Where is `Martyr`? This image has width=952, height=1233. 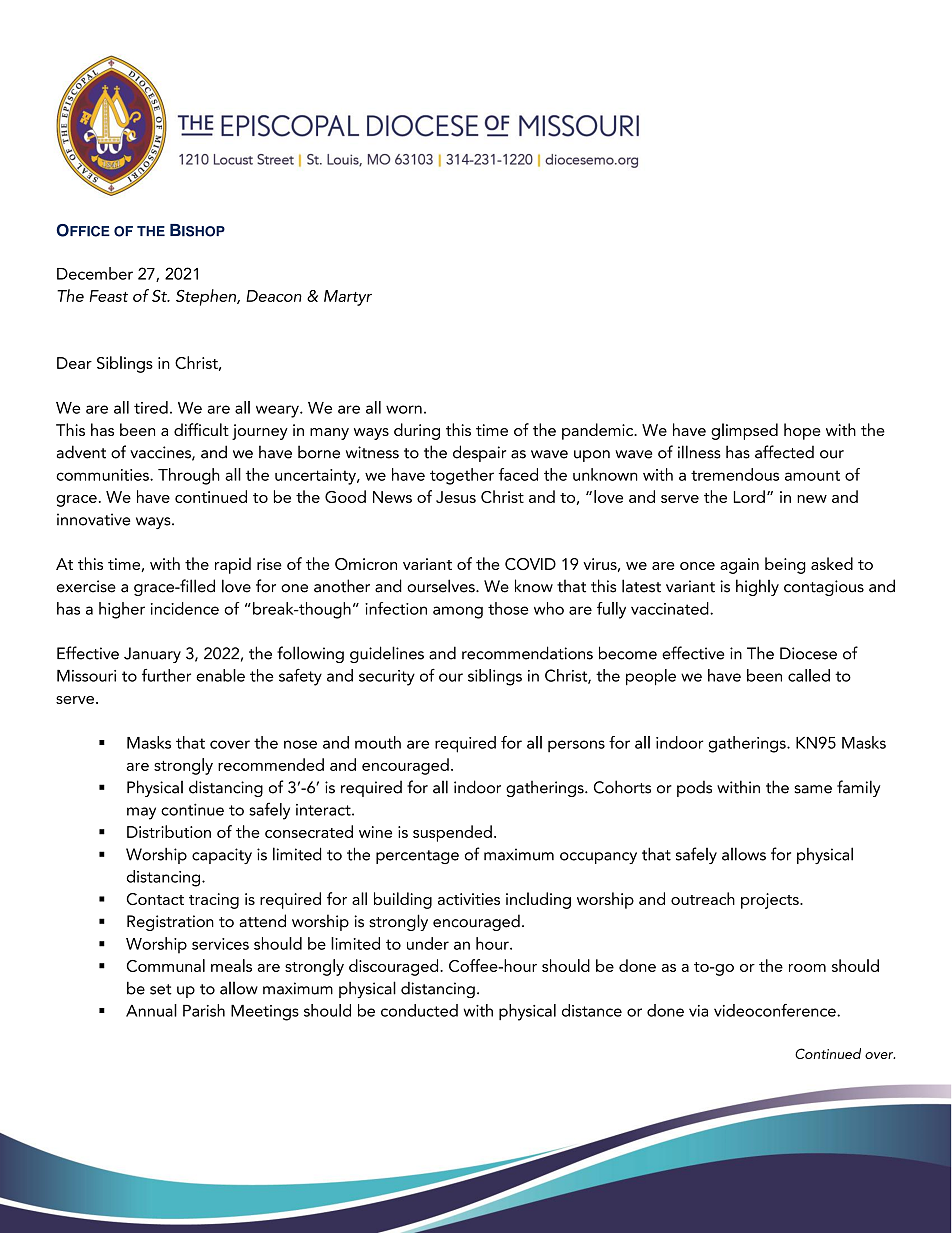
Martyr is located at coordinates (348, 298).
